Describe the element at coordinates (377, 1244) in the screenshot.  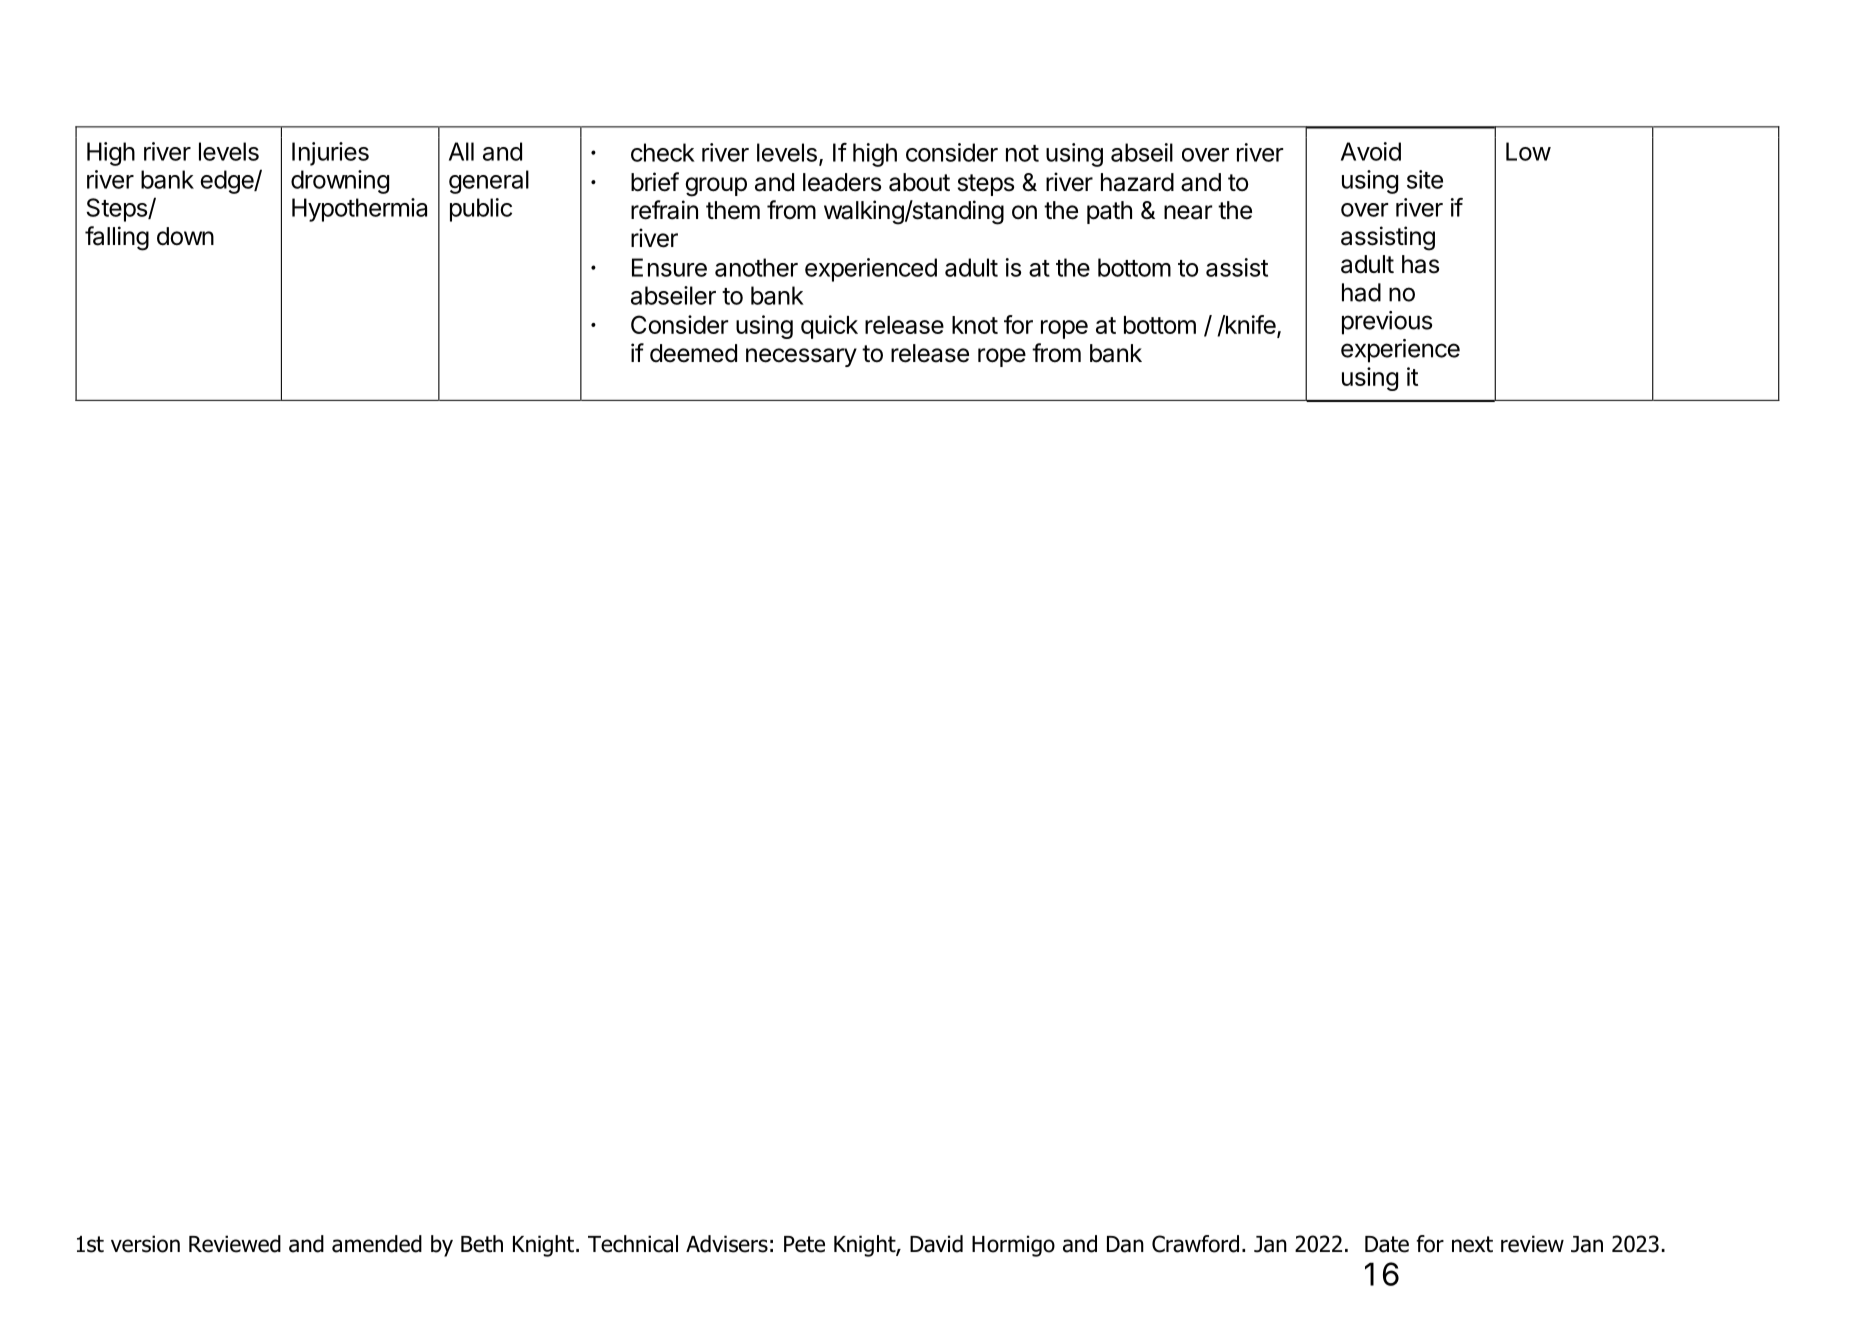
I see `amended` at that location.
